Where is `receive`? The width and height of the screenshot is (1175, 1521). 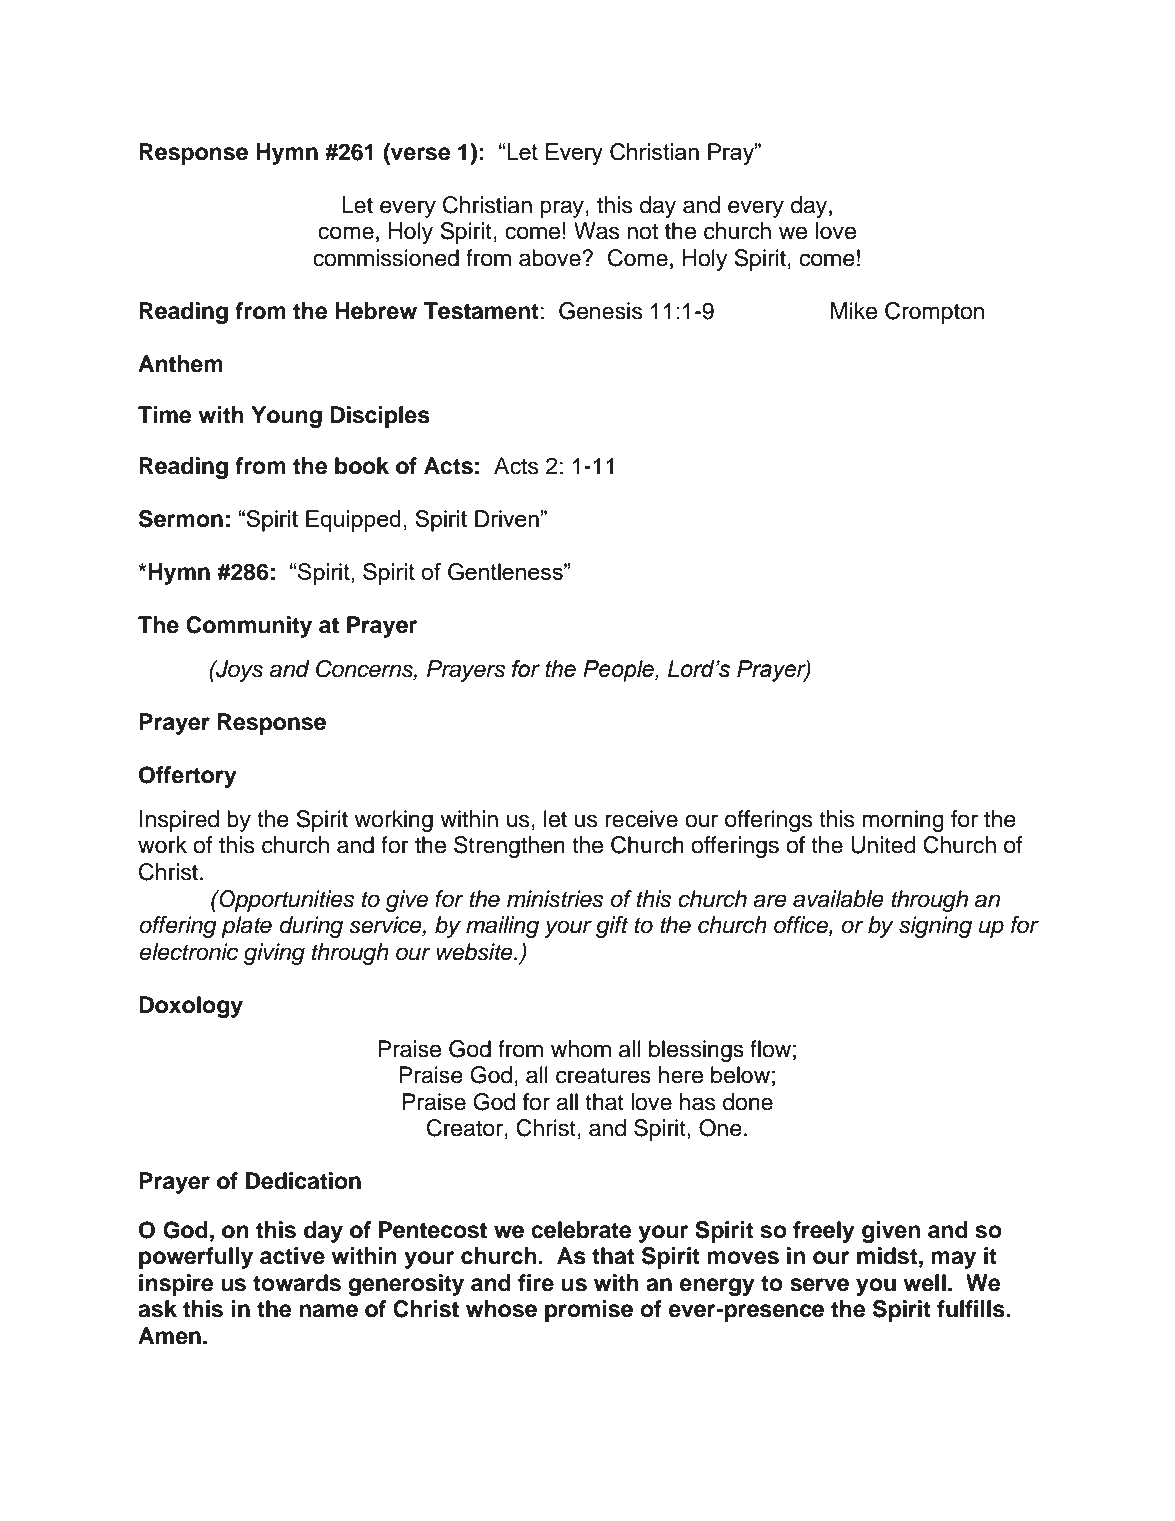
receive is located at coordinates (641, 819).
